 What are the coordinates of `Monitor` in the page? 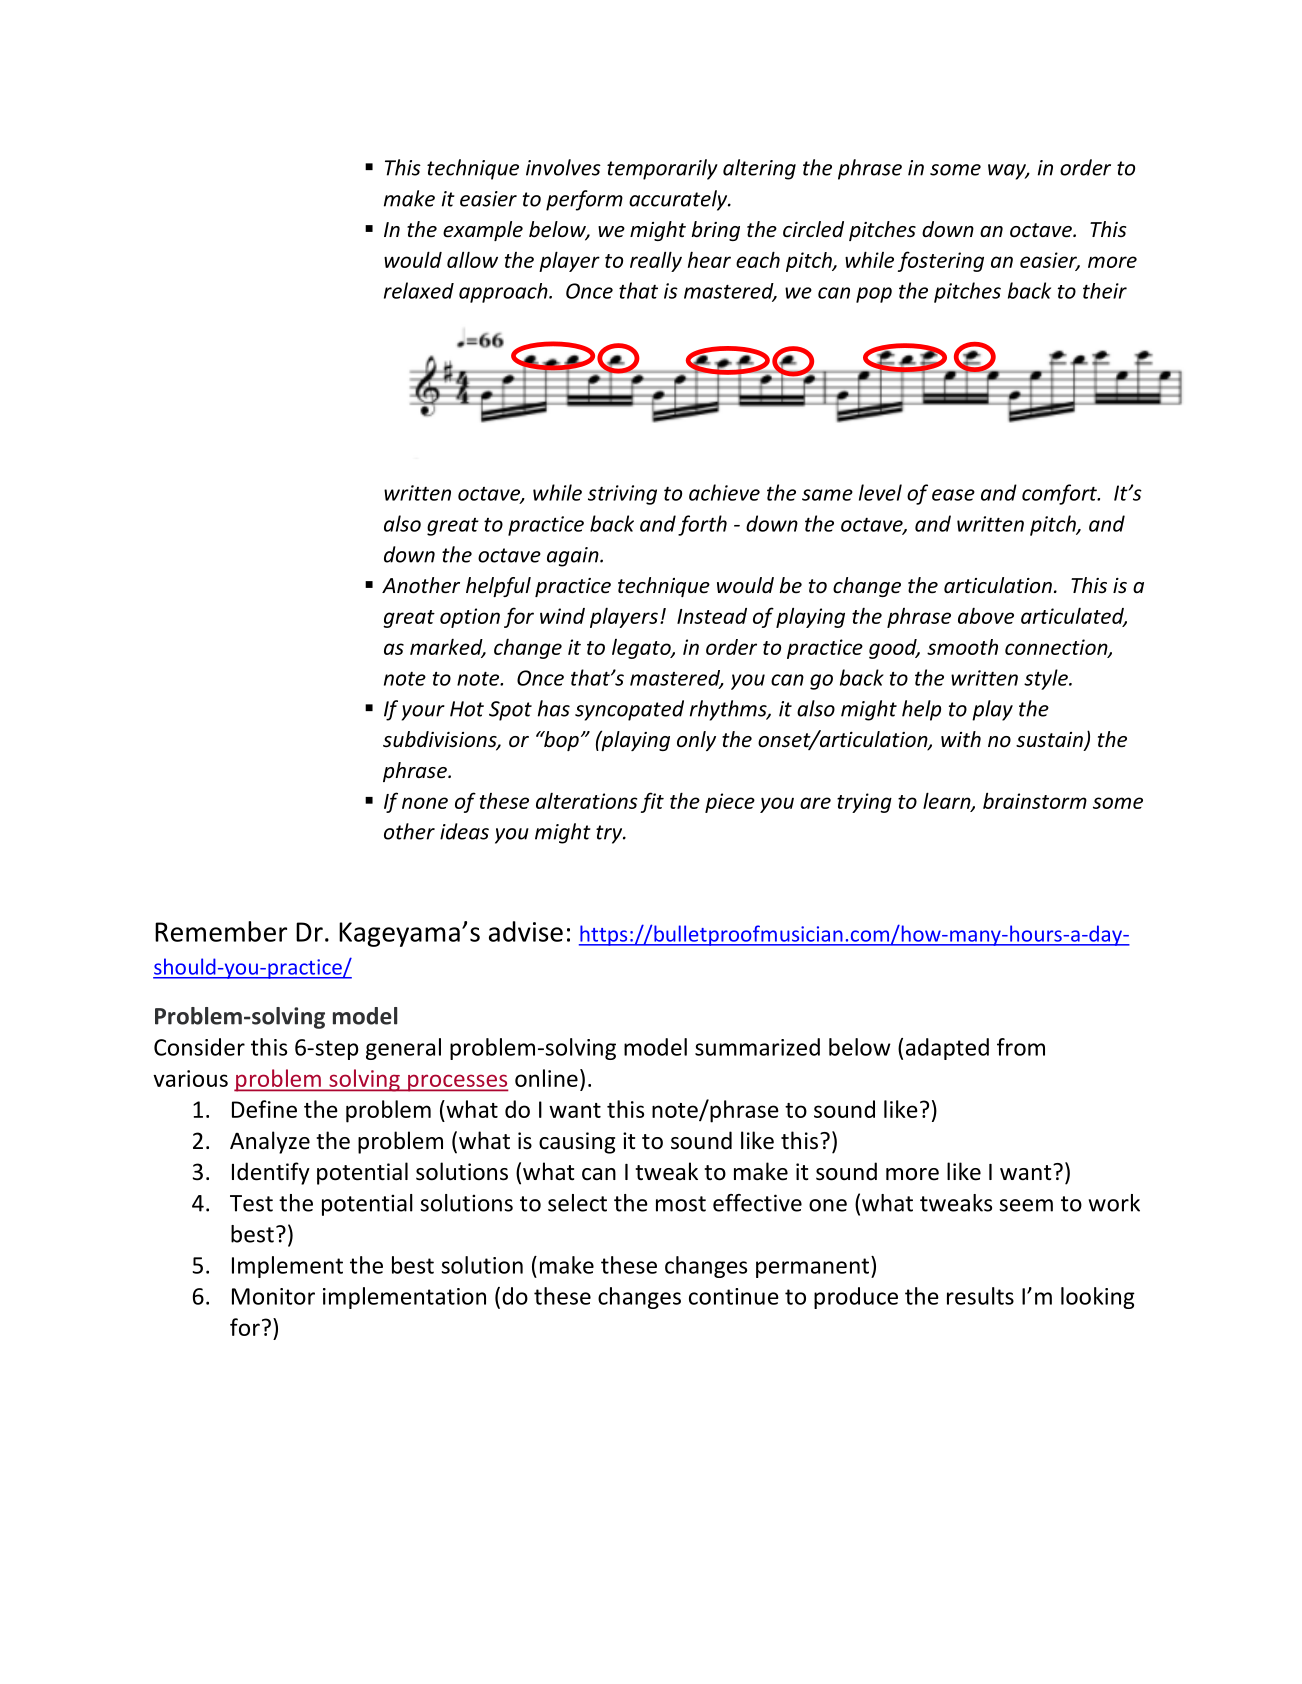 It's located at (273, 1296).
